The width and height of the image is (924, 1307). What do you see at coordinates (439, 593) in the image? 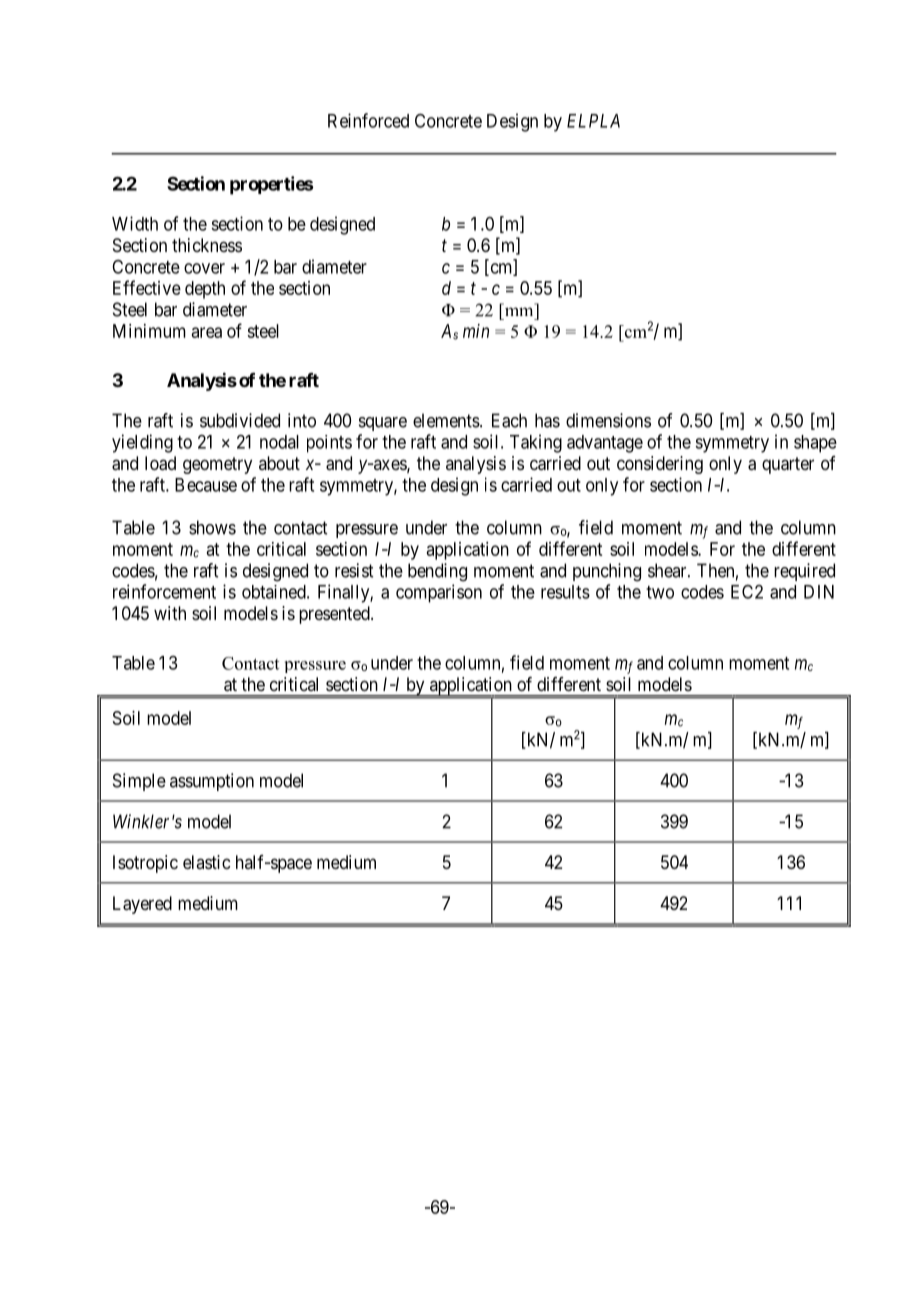
I see `comparison` at bounding box center [439, 593].
